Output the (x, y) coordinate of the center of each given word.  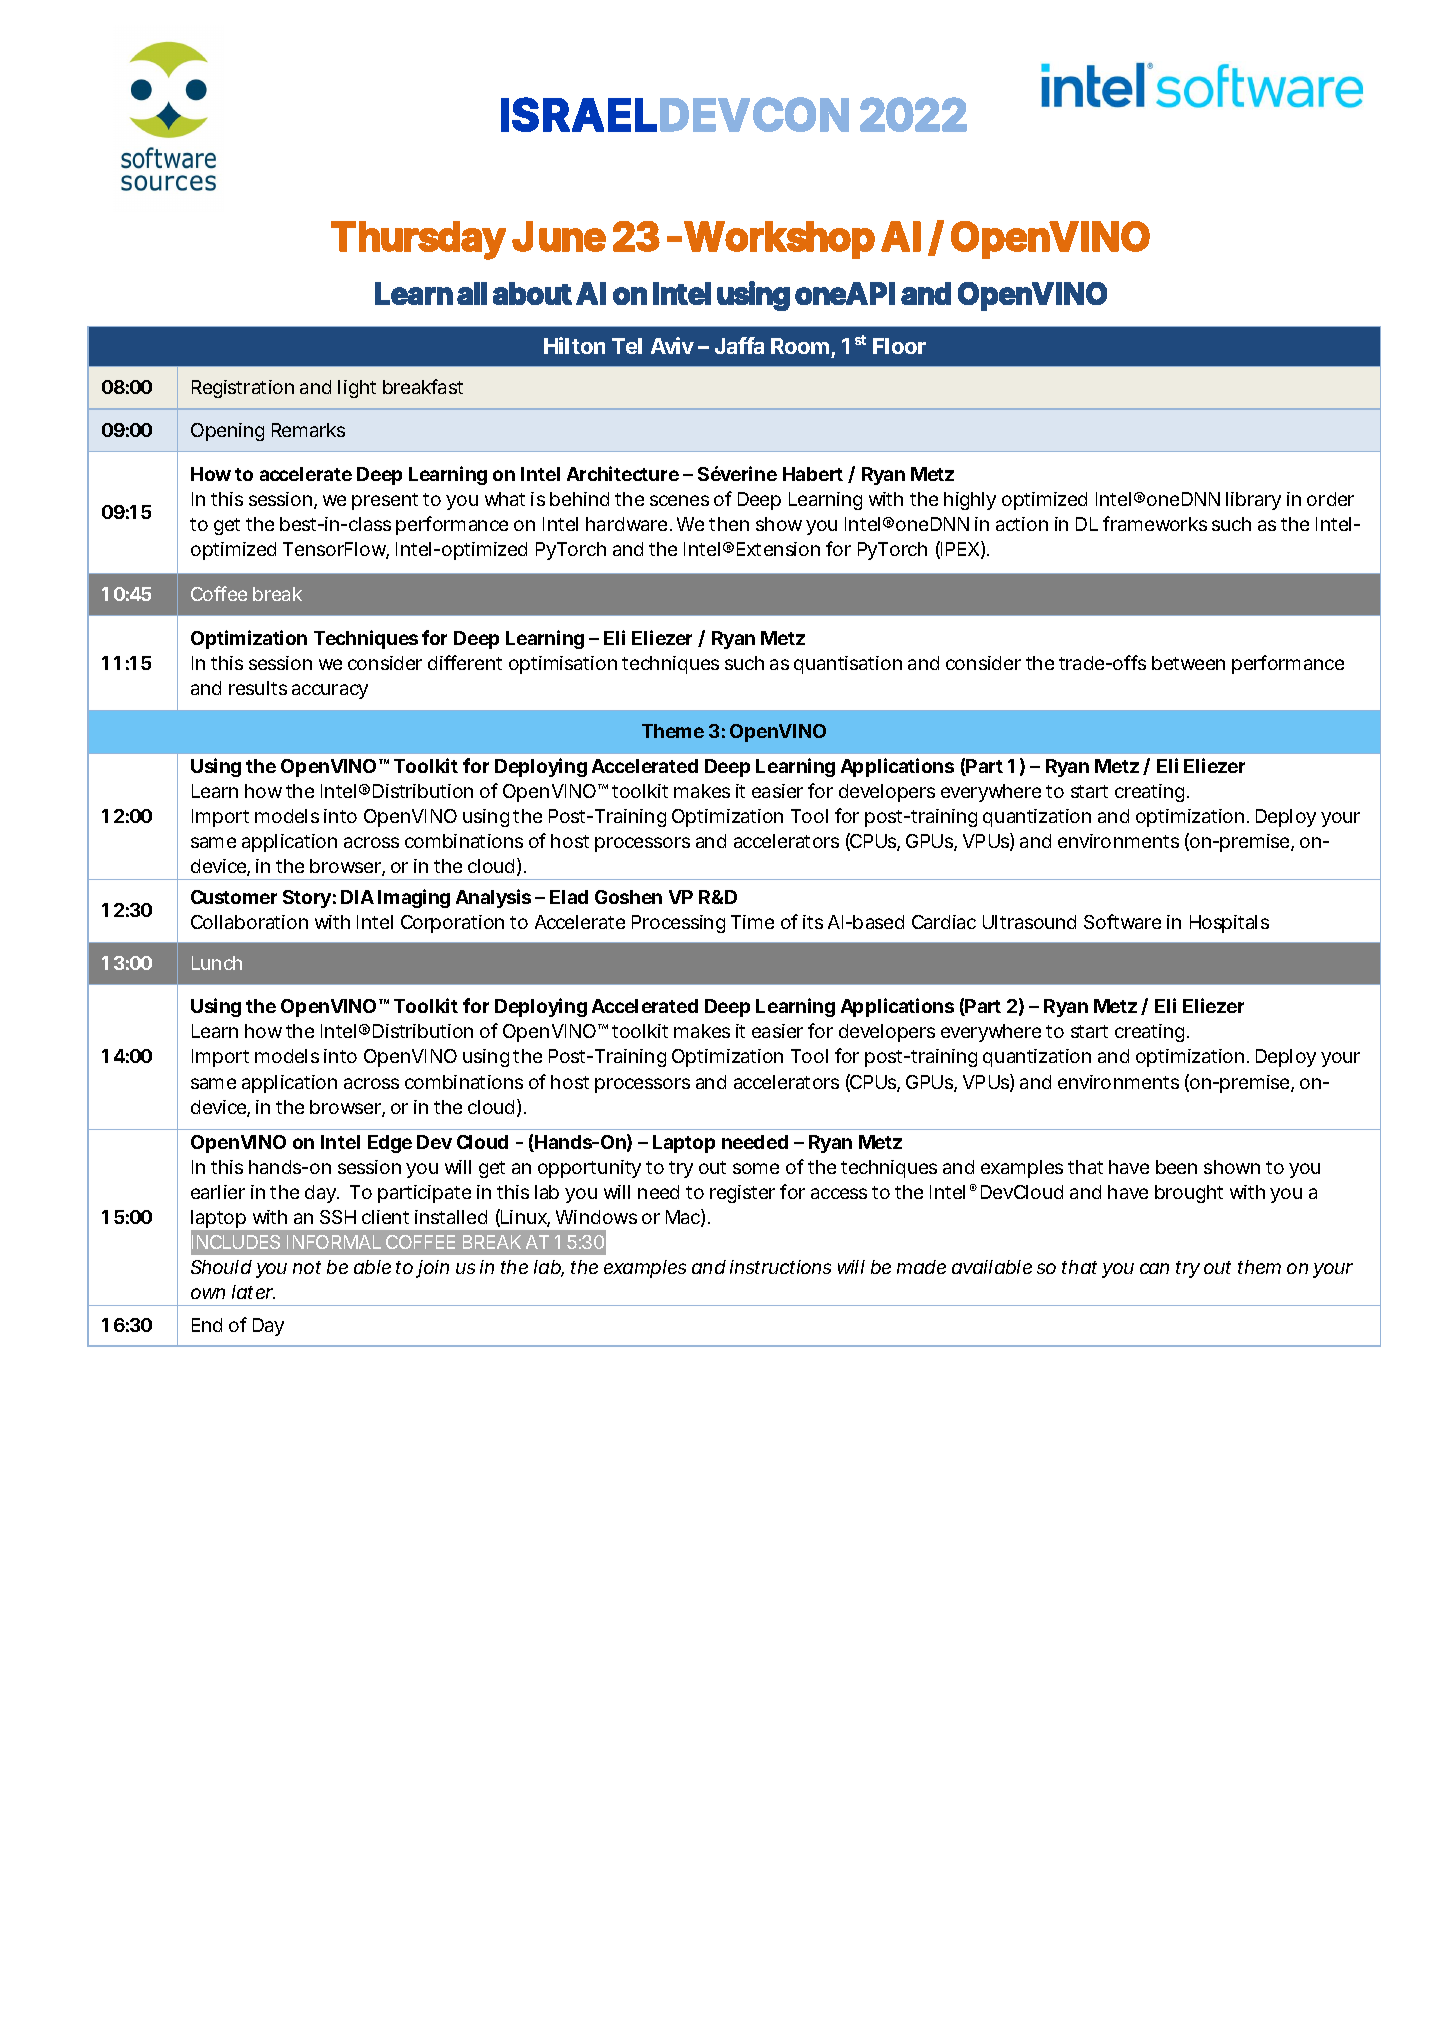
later (253, 1292)
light (357, 389)
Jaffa (739, 345)
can (1154, 1268)
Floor (899, 346)
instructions (780, 1267)
